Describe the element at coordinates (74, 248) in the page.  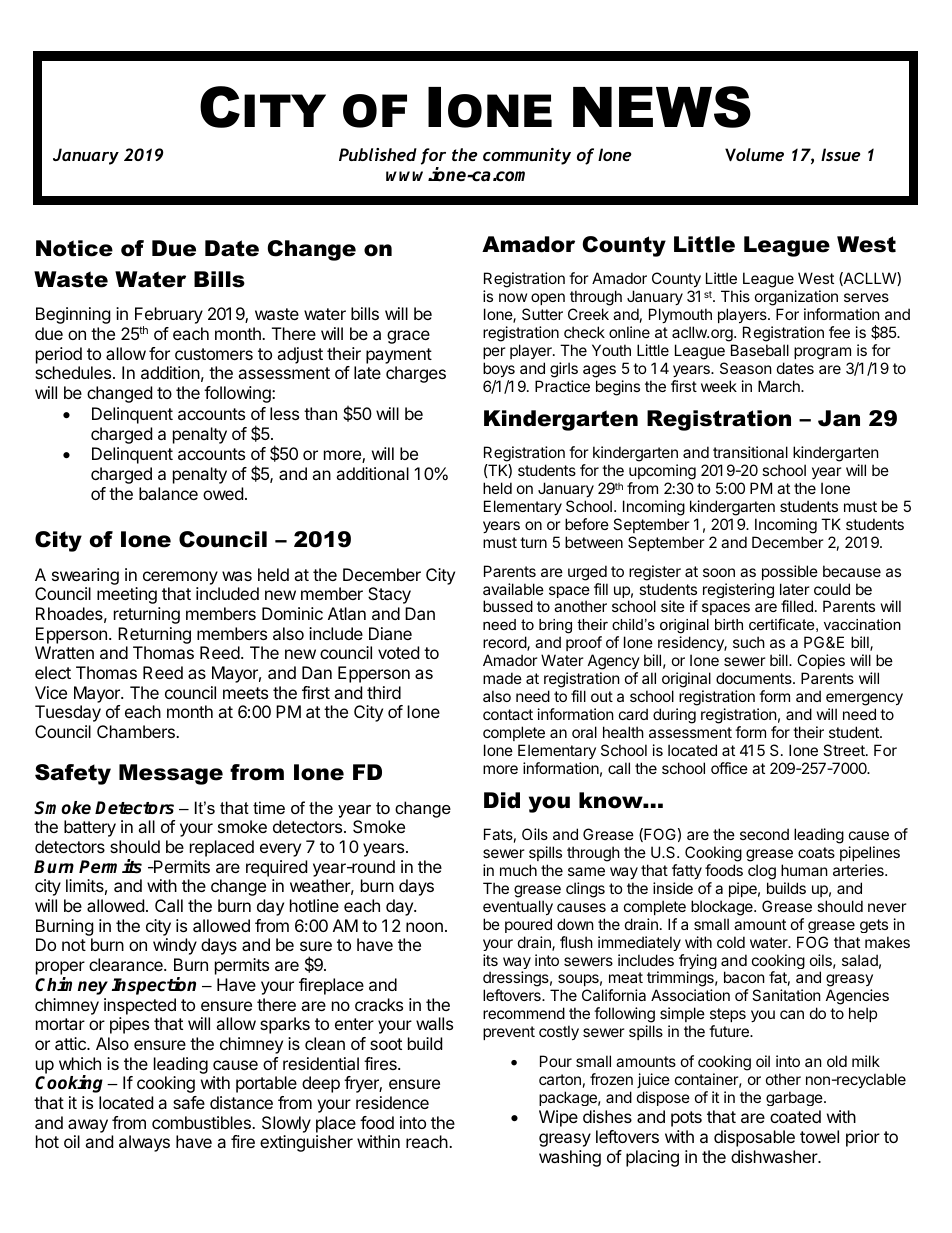
I see `Notice` at that location.
